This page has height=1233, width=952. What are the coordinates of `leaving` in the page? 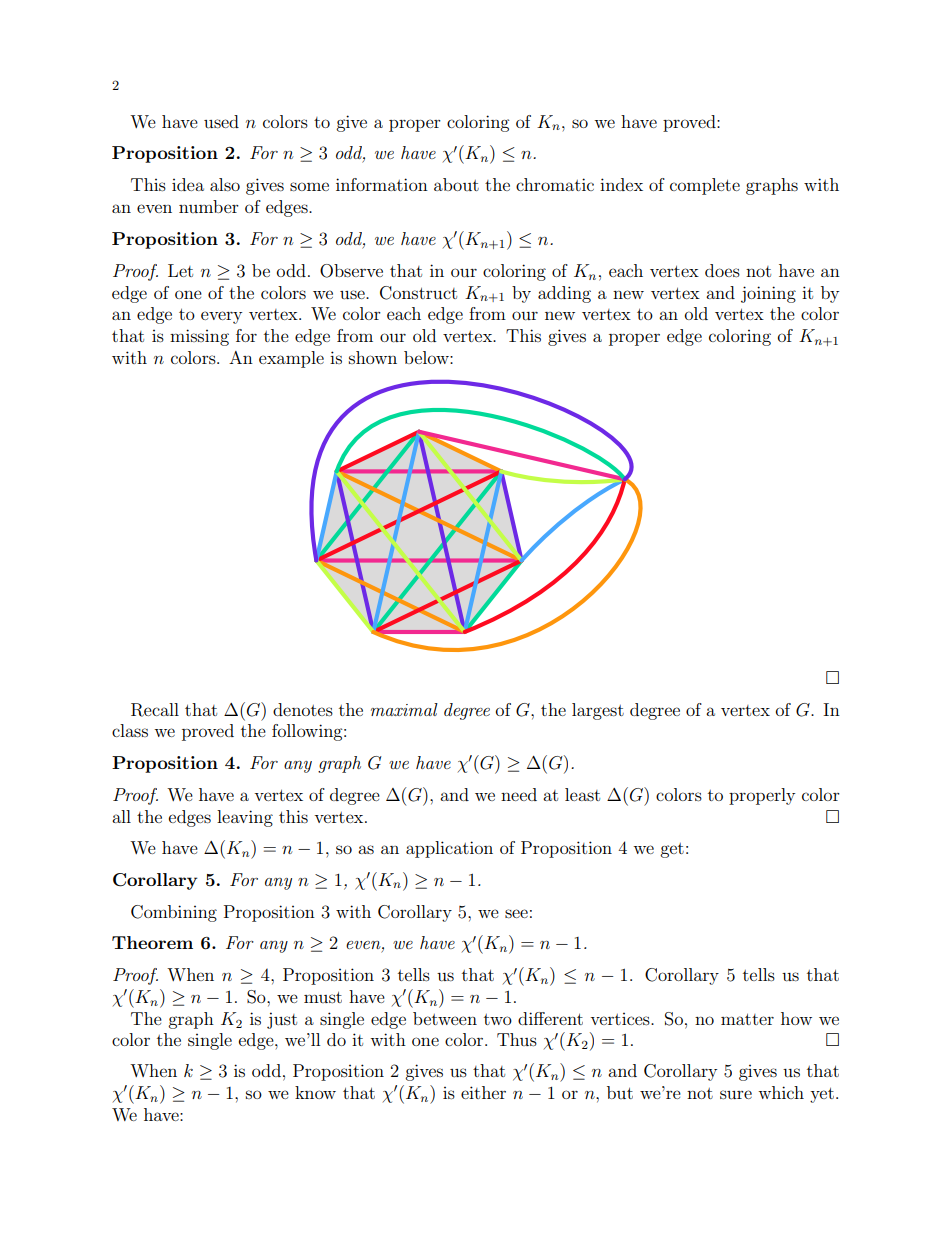 It's located at (245, 818).
